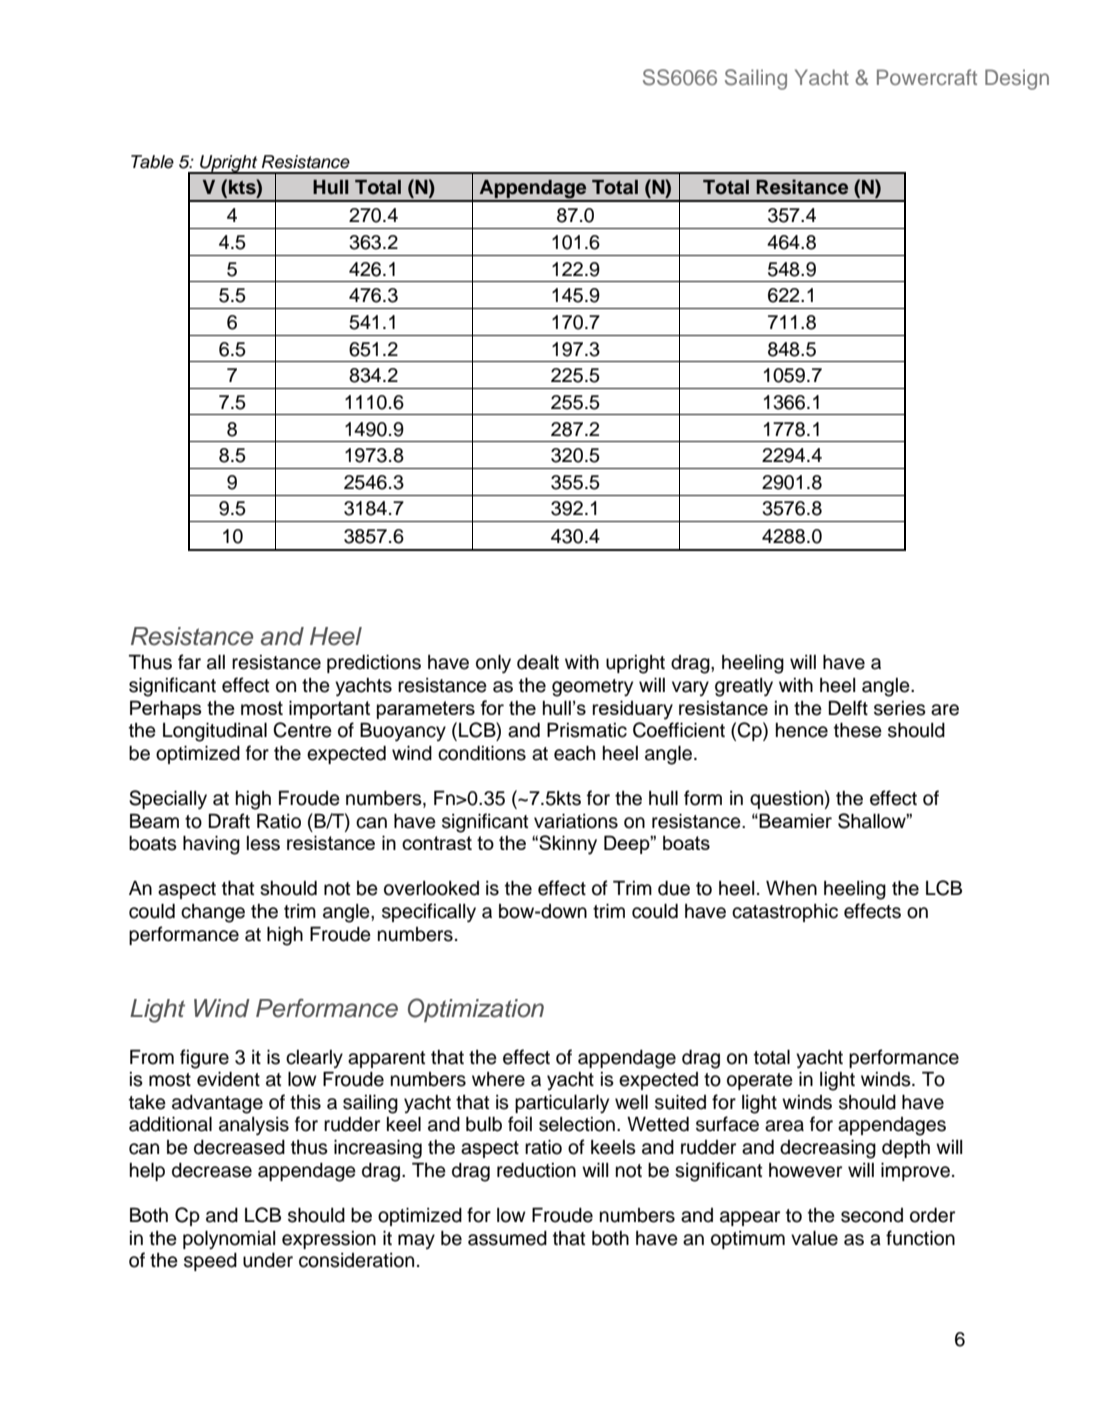 The height and width of the document is (1416, 1094). I want to click on Table, so click(152, 162).
